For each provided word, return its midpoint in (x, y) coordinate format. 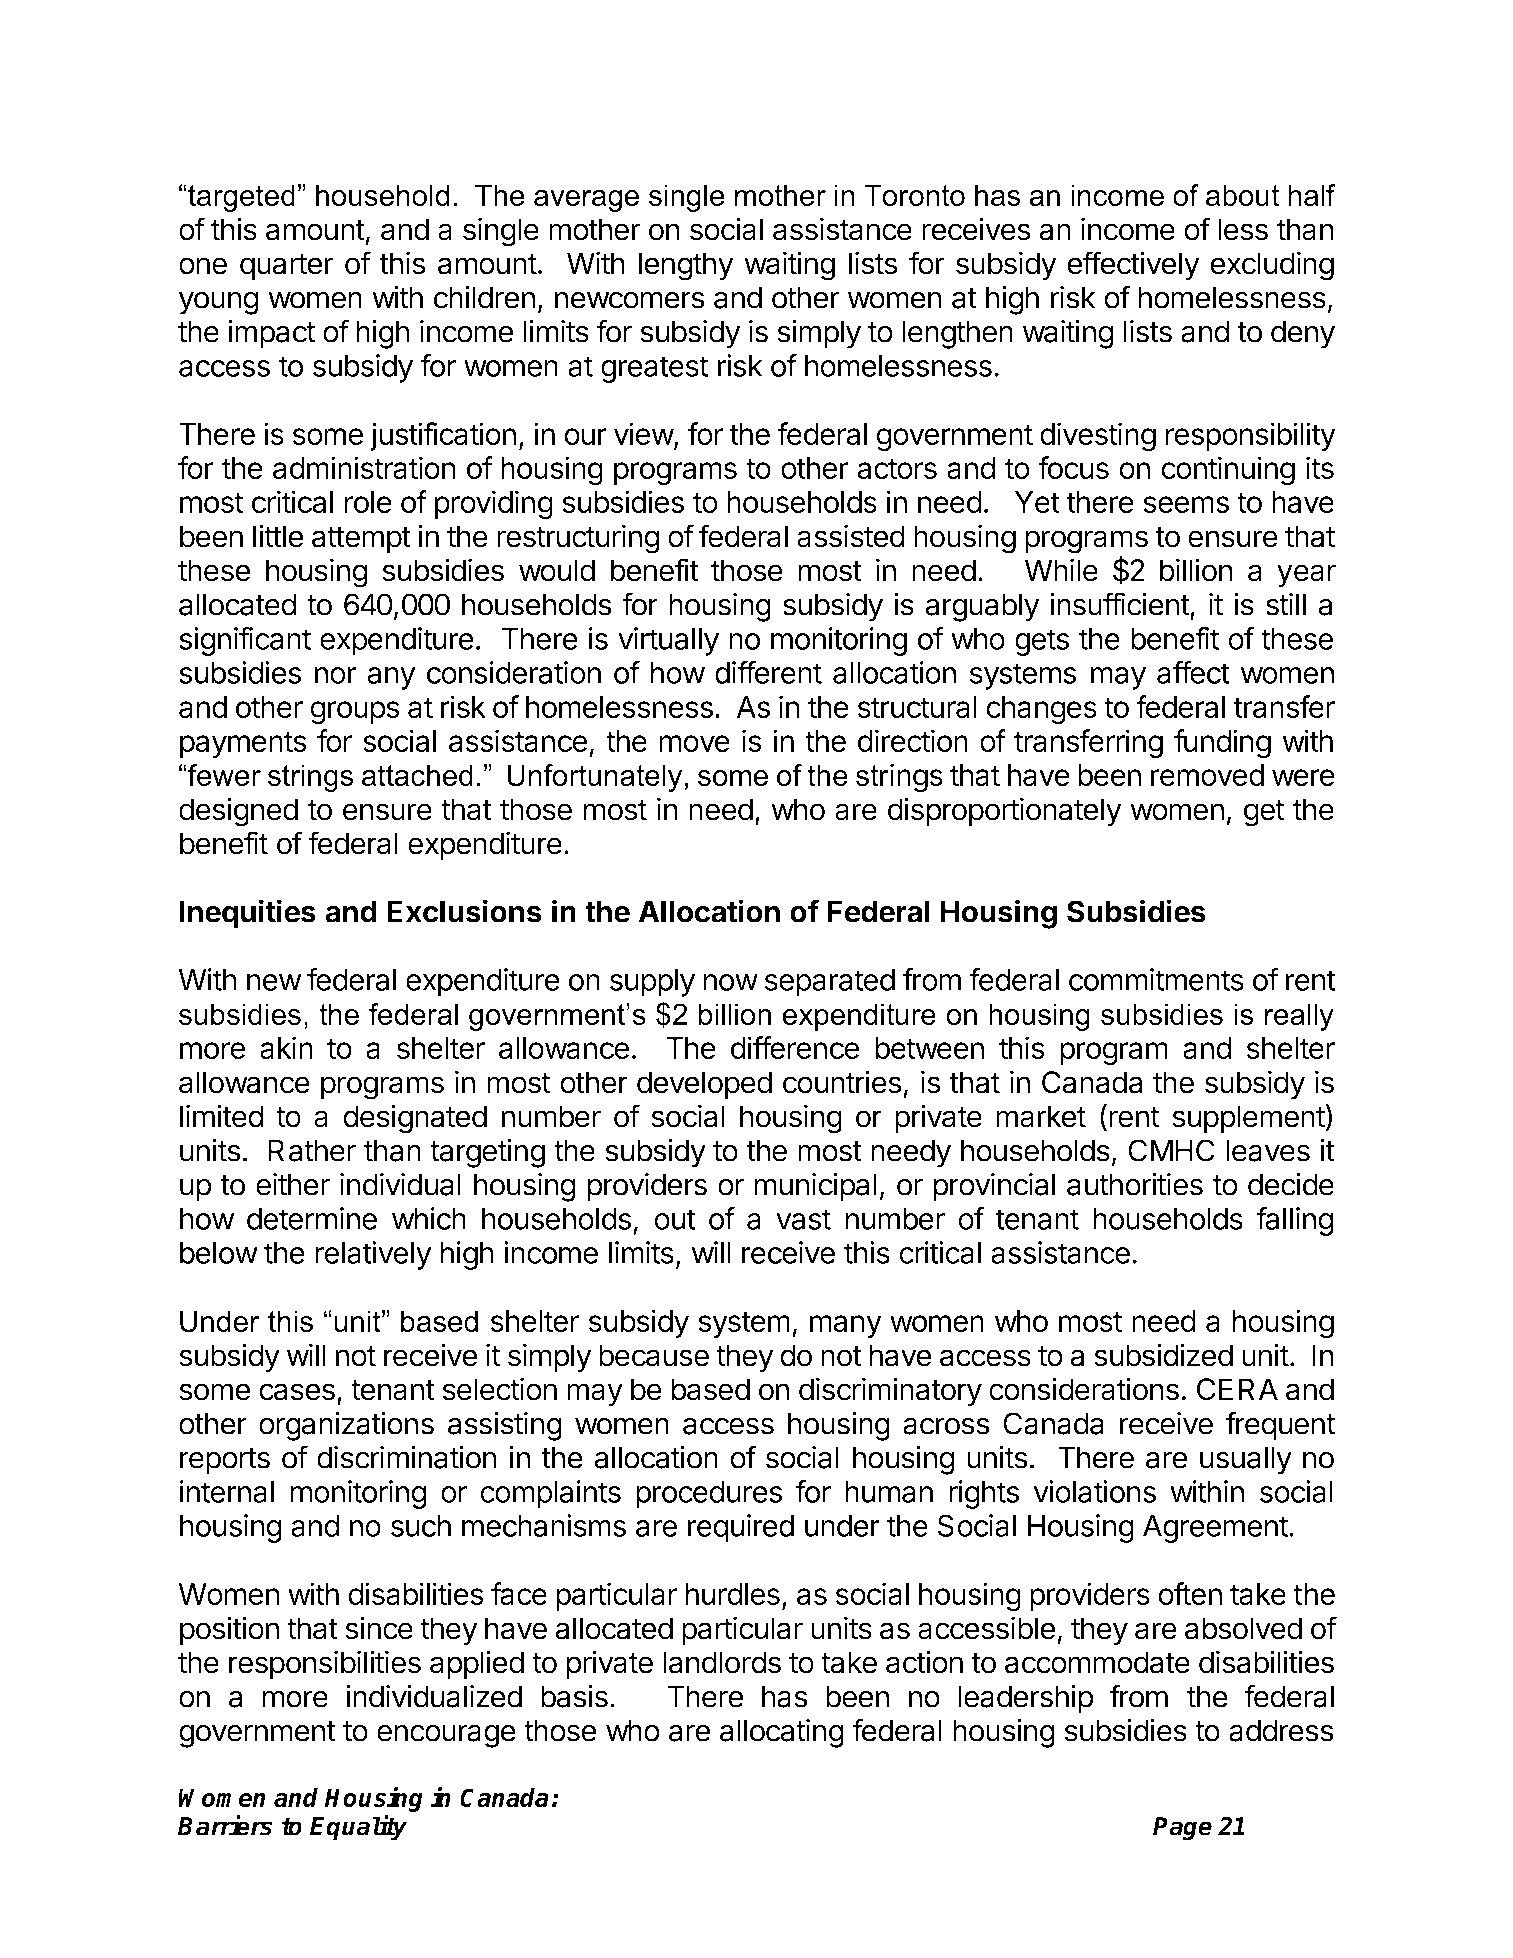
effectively (1133, 266)
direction (913, 740)
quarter (287, 267)
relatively (373, 1255)
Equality (358, 1828)
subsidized (1163, 1355)
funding (1222, 744)
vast (803, 1219)
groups (355, 713)
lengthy (686, 266)
